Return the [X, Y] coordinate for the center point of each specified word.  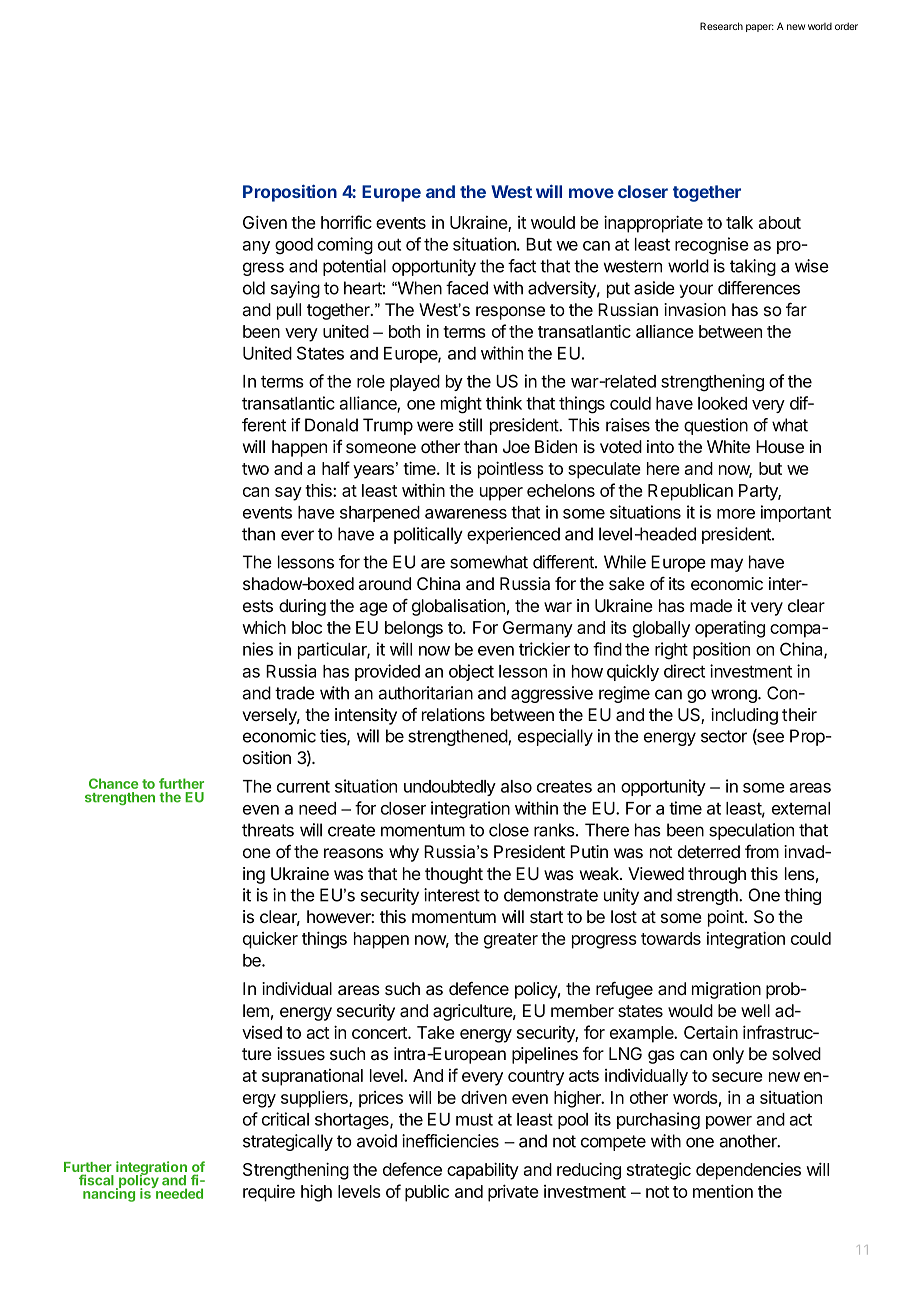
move [591, 193]
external [801, 808]
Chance [113, 783]
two [255, 469]
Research [721, 26]
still [470, 425]
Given [265, 222]
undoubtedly [450, 788]
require [269, 1193]
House [780, 446]
